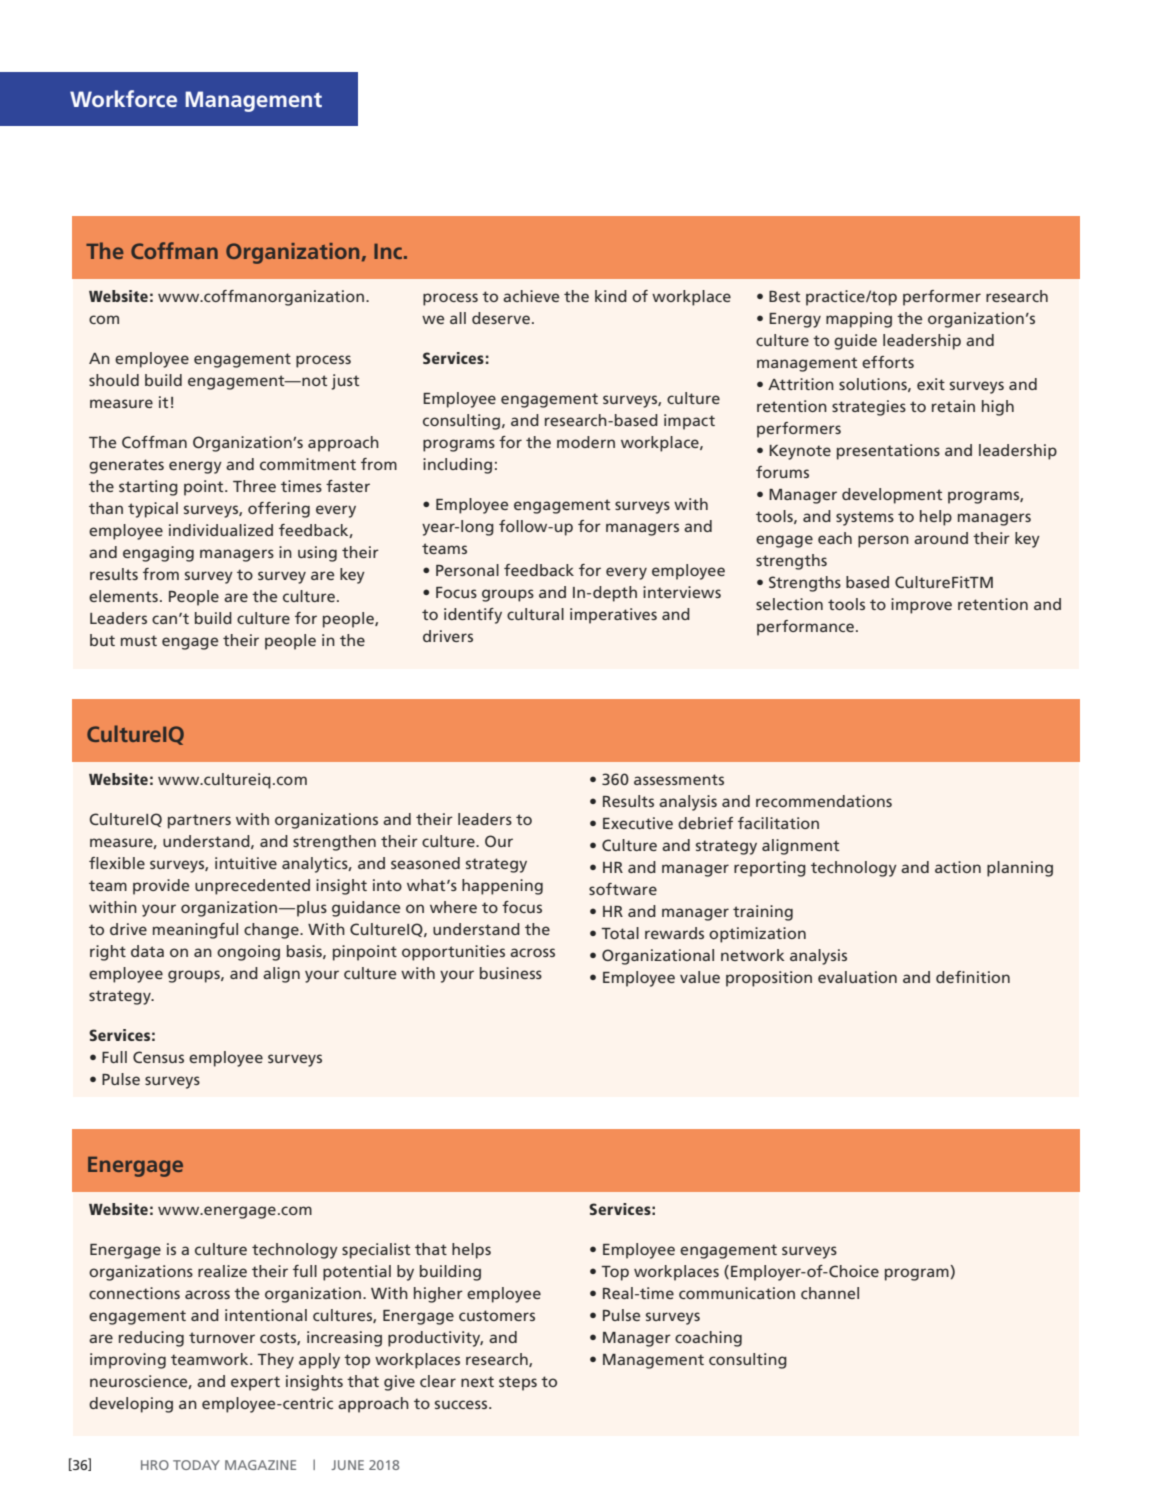 The image size is (1152, 1512). I want to click on partners, so click(199, 821).
